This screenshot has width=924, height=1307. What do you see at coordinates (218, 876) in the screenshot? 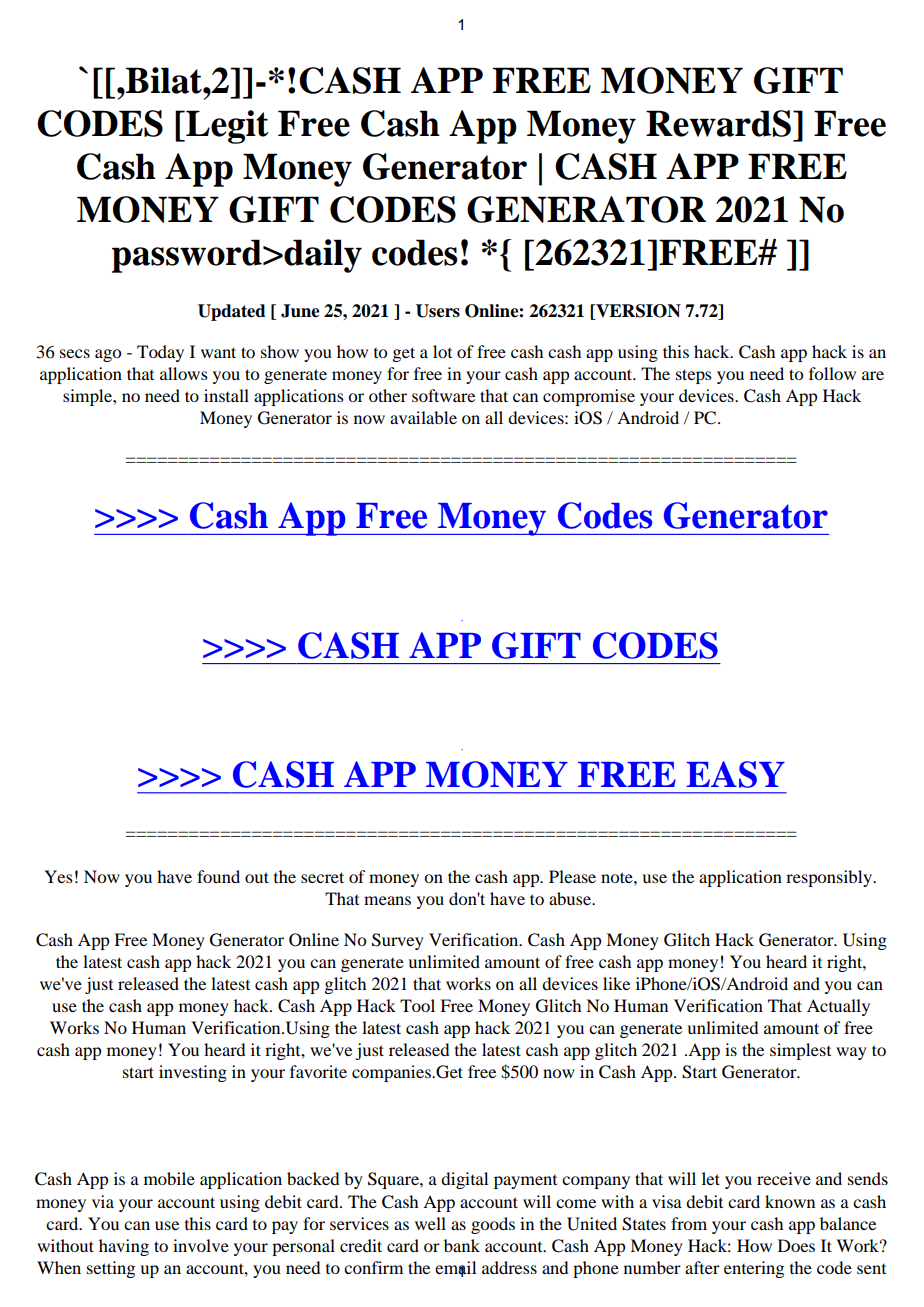
I see `found` at bounding box center [218, 876].
